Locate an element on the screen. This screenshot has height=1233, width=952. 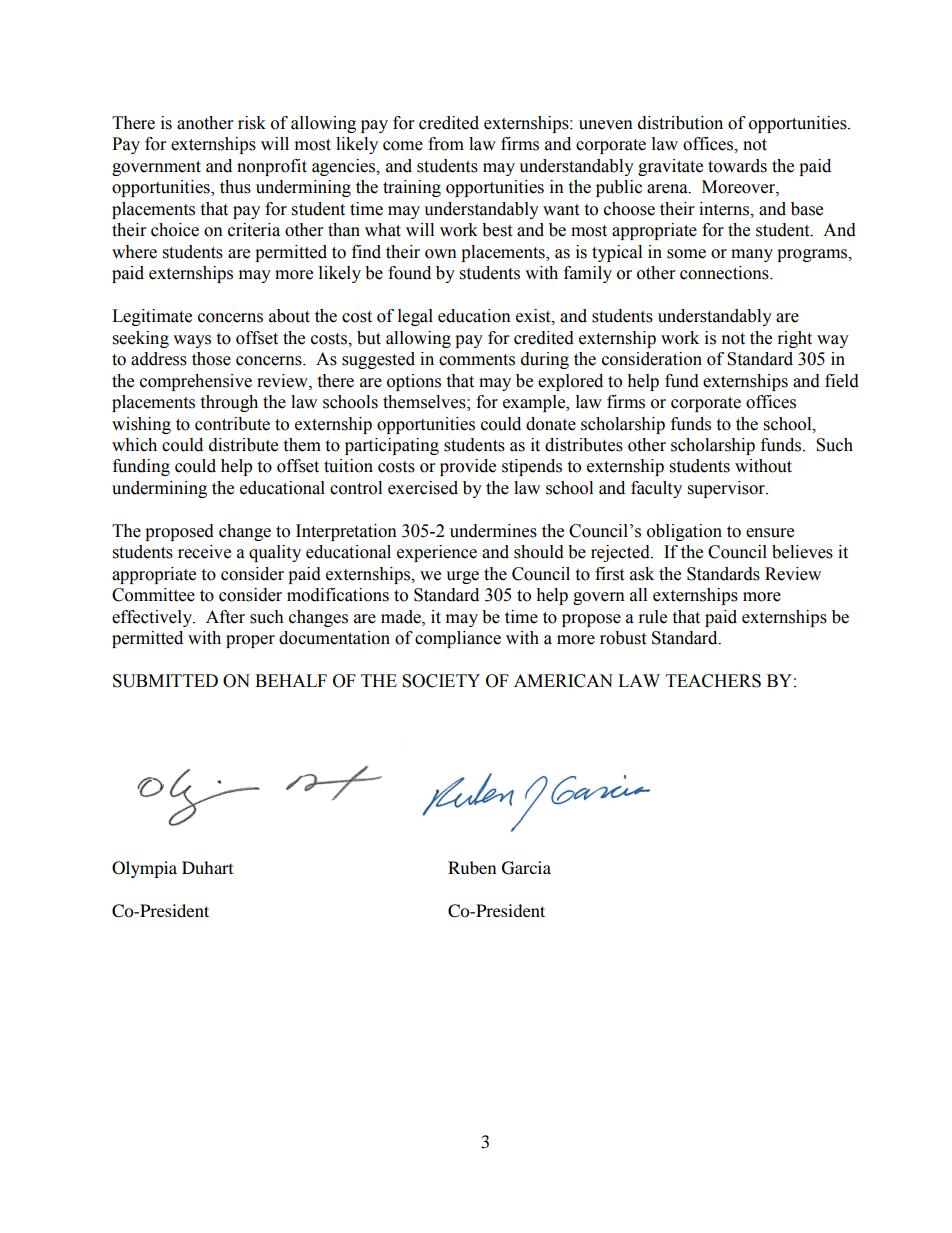
from is located at coordinates (446, 144).
